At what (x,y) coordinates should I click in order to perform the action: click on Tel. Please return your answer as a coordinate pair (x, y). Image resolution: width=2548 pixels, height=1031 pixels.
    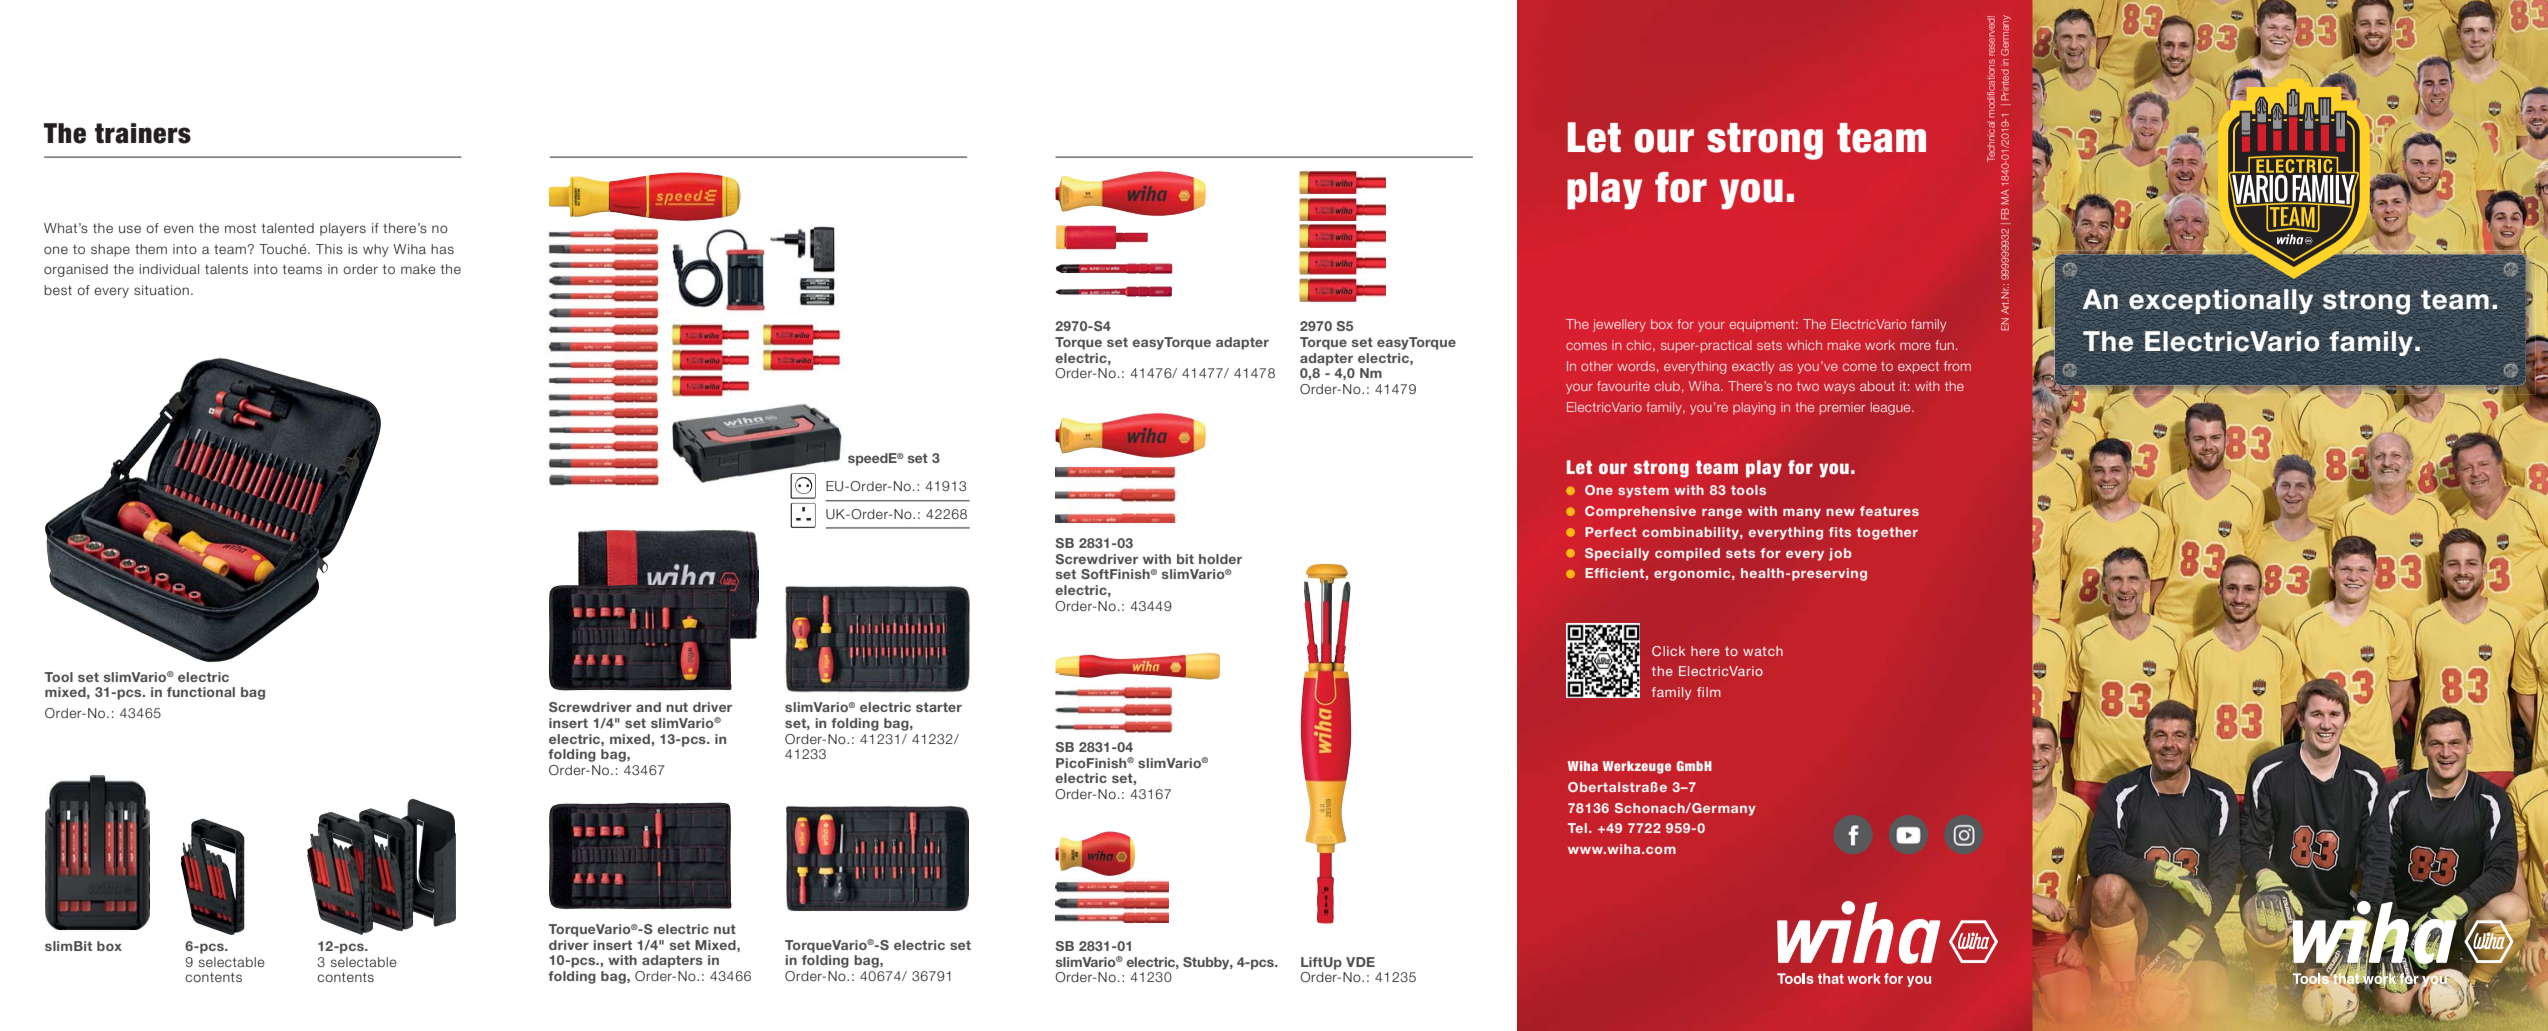
    Looking at the image, I should click on (1577, 828).
